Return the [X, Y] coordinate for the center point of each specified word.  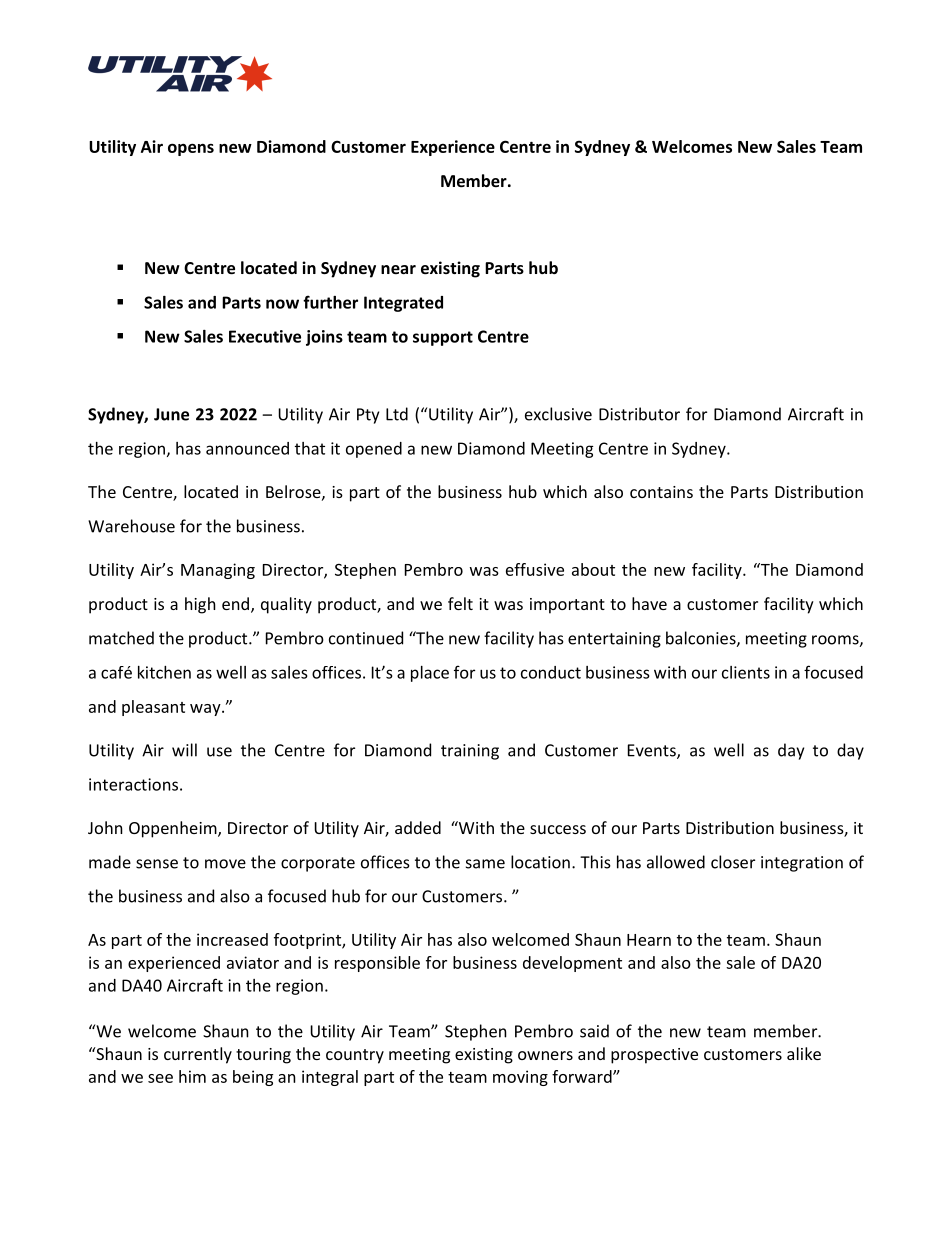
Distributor [639, 414]
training [470, 752]
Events [653, 751]
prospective [654, 1056]
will [184, 750]
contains [661, 492]
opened [374, 450]
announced [247, 448]
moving [520, 1078]
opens [191, 149]
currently [198, 1055]
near [398, 269]
